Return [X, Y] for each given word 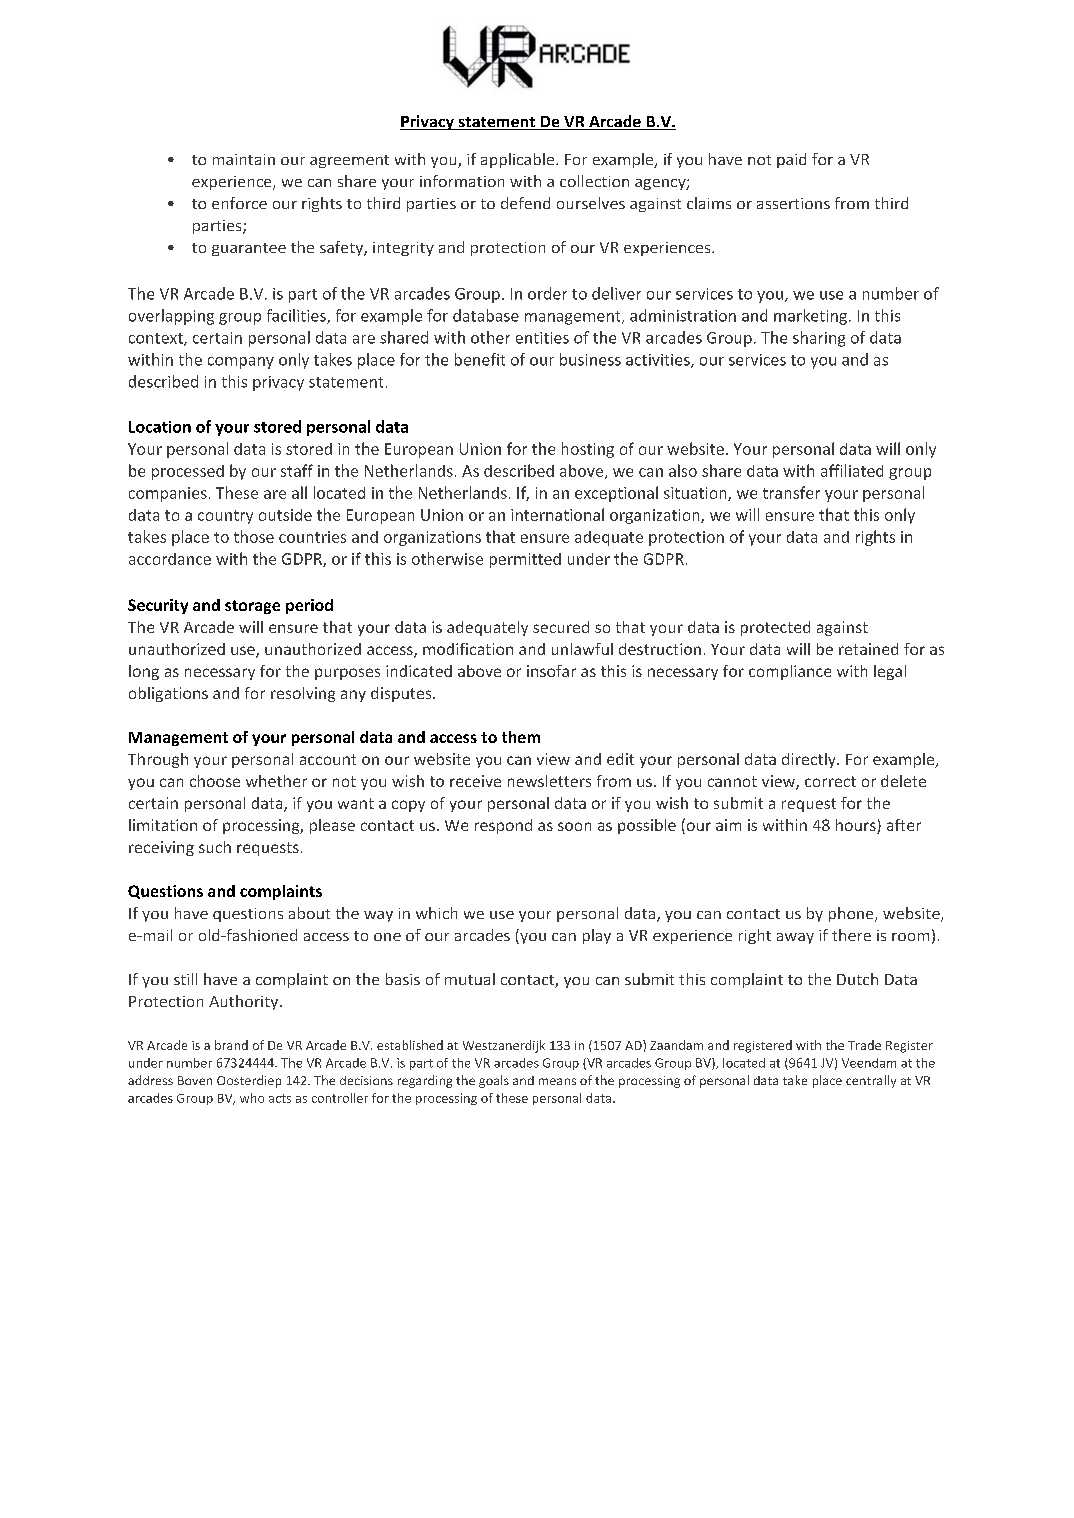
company [241, 363]
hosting [588, 450]
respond [503, 826]
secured [561, 627]
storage [252, 607]
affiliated [852, 470]
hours [857, 826]
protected [775, 628]
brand [231, 1045]
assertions [793, 203]
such [215, 847]
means [557, 1081]
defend [525, 203]
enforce [239, 203]
